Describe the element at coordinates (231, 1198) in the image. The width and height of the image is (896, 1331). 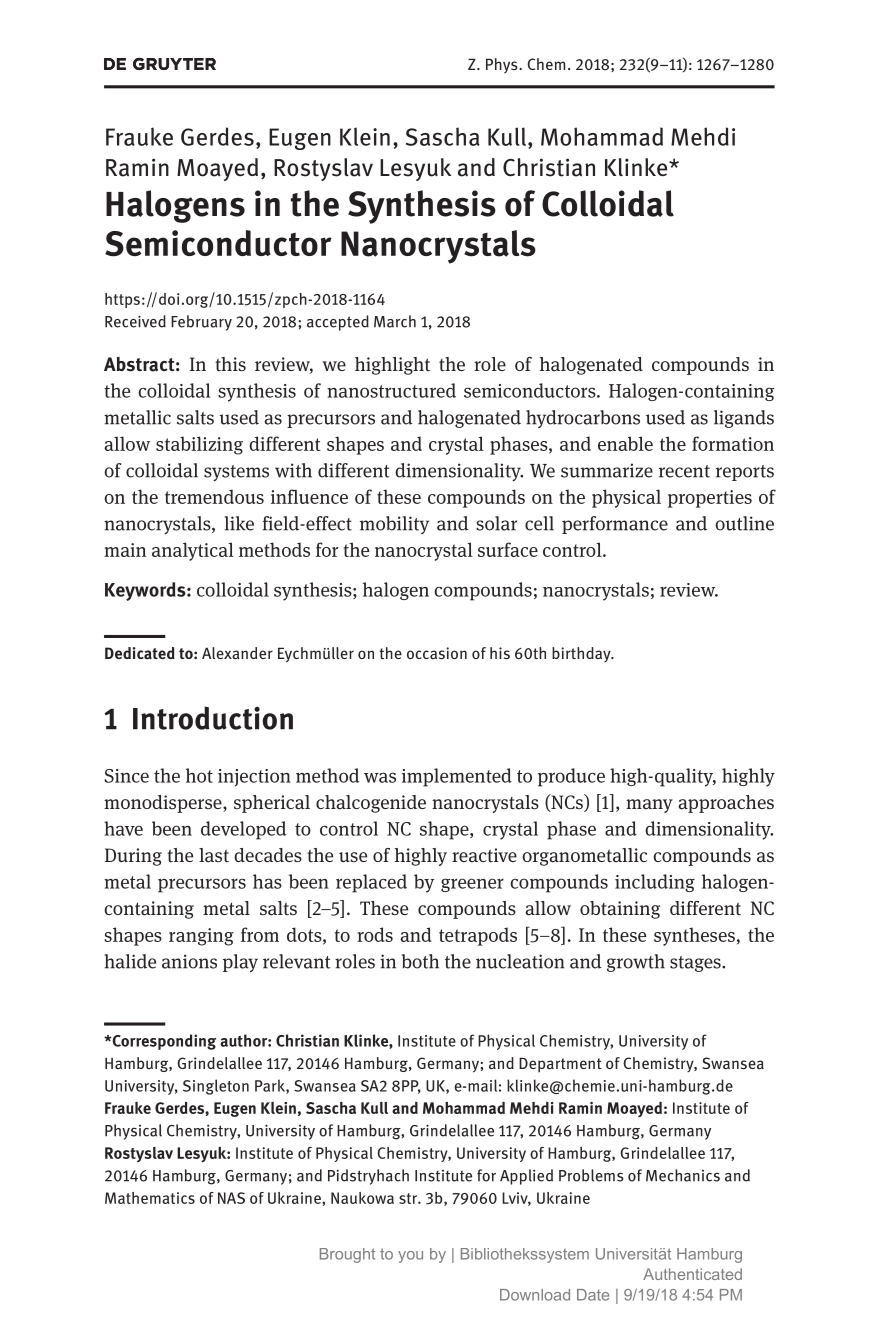
I see `NAS` at that location.
